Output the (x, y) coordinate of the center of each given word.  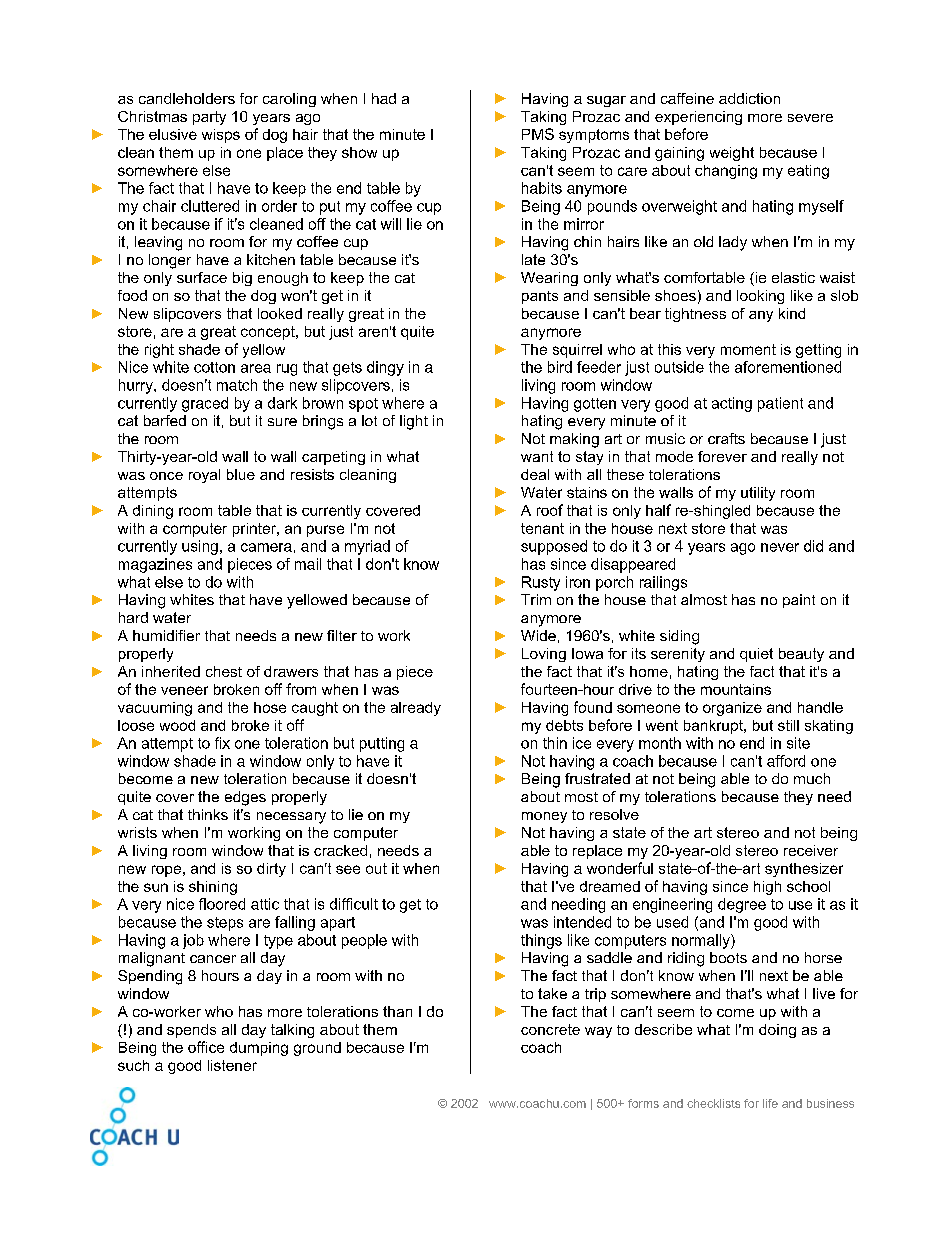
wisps (221, 136)
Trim (536, 599)
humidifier (166, 635)
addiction (749, 98)
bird (560, 367)
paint (799, 601)
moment (748, 349)
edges (245, 798)
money (544, 817)
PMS (538, 134)
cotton (214, 367)
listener (232, 1065)
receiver (811, 850)
